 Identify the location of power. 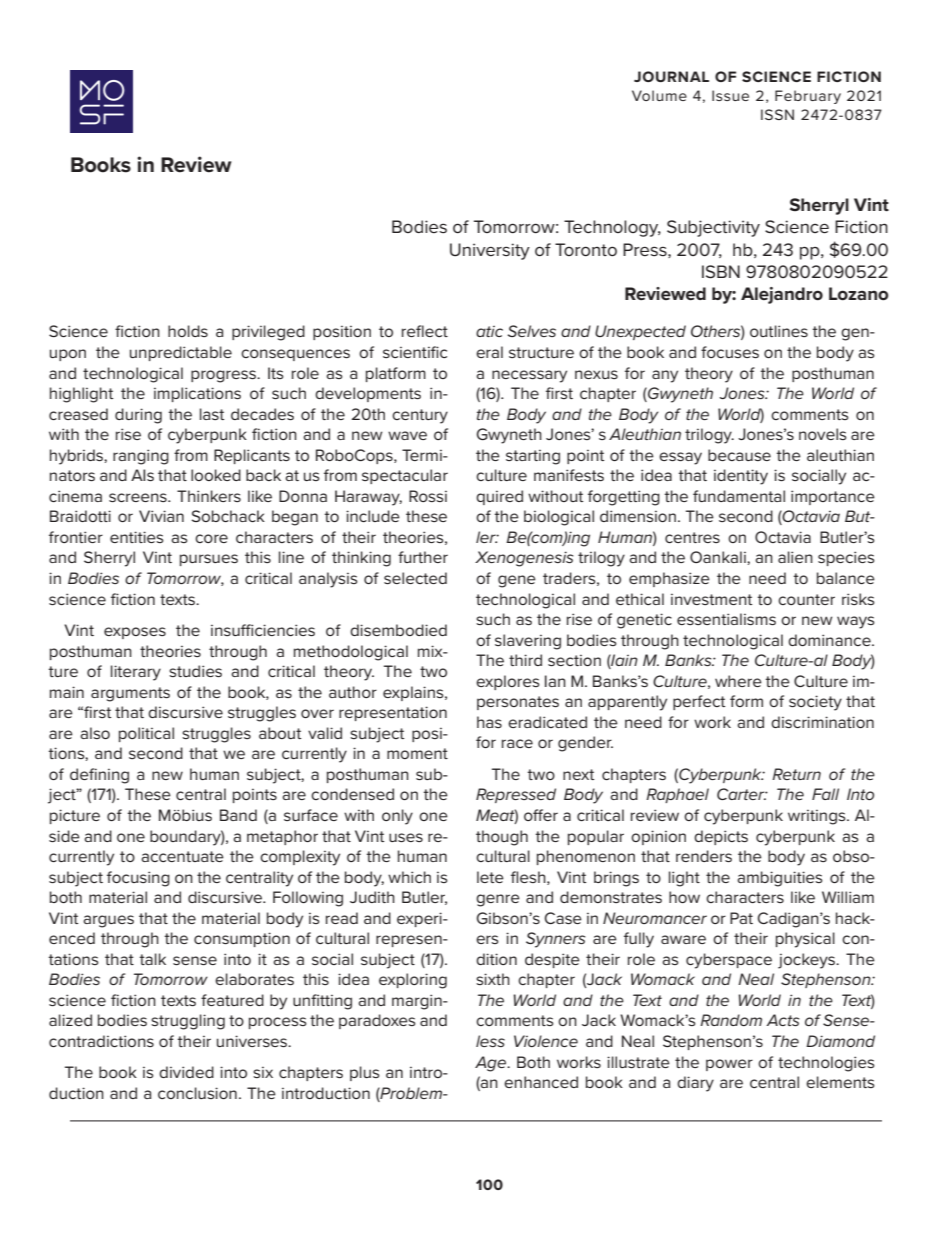
(729, 1065).
